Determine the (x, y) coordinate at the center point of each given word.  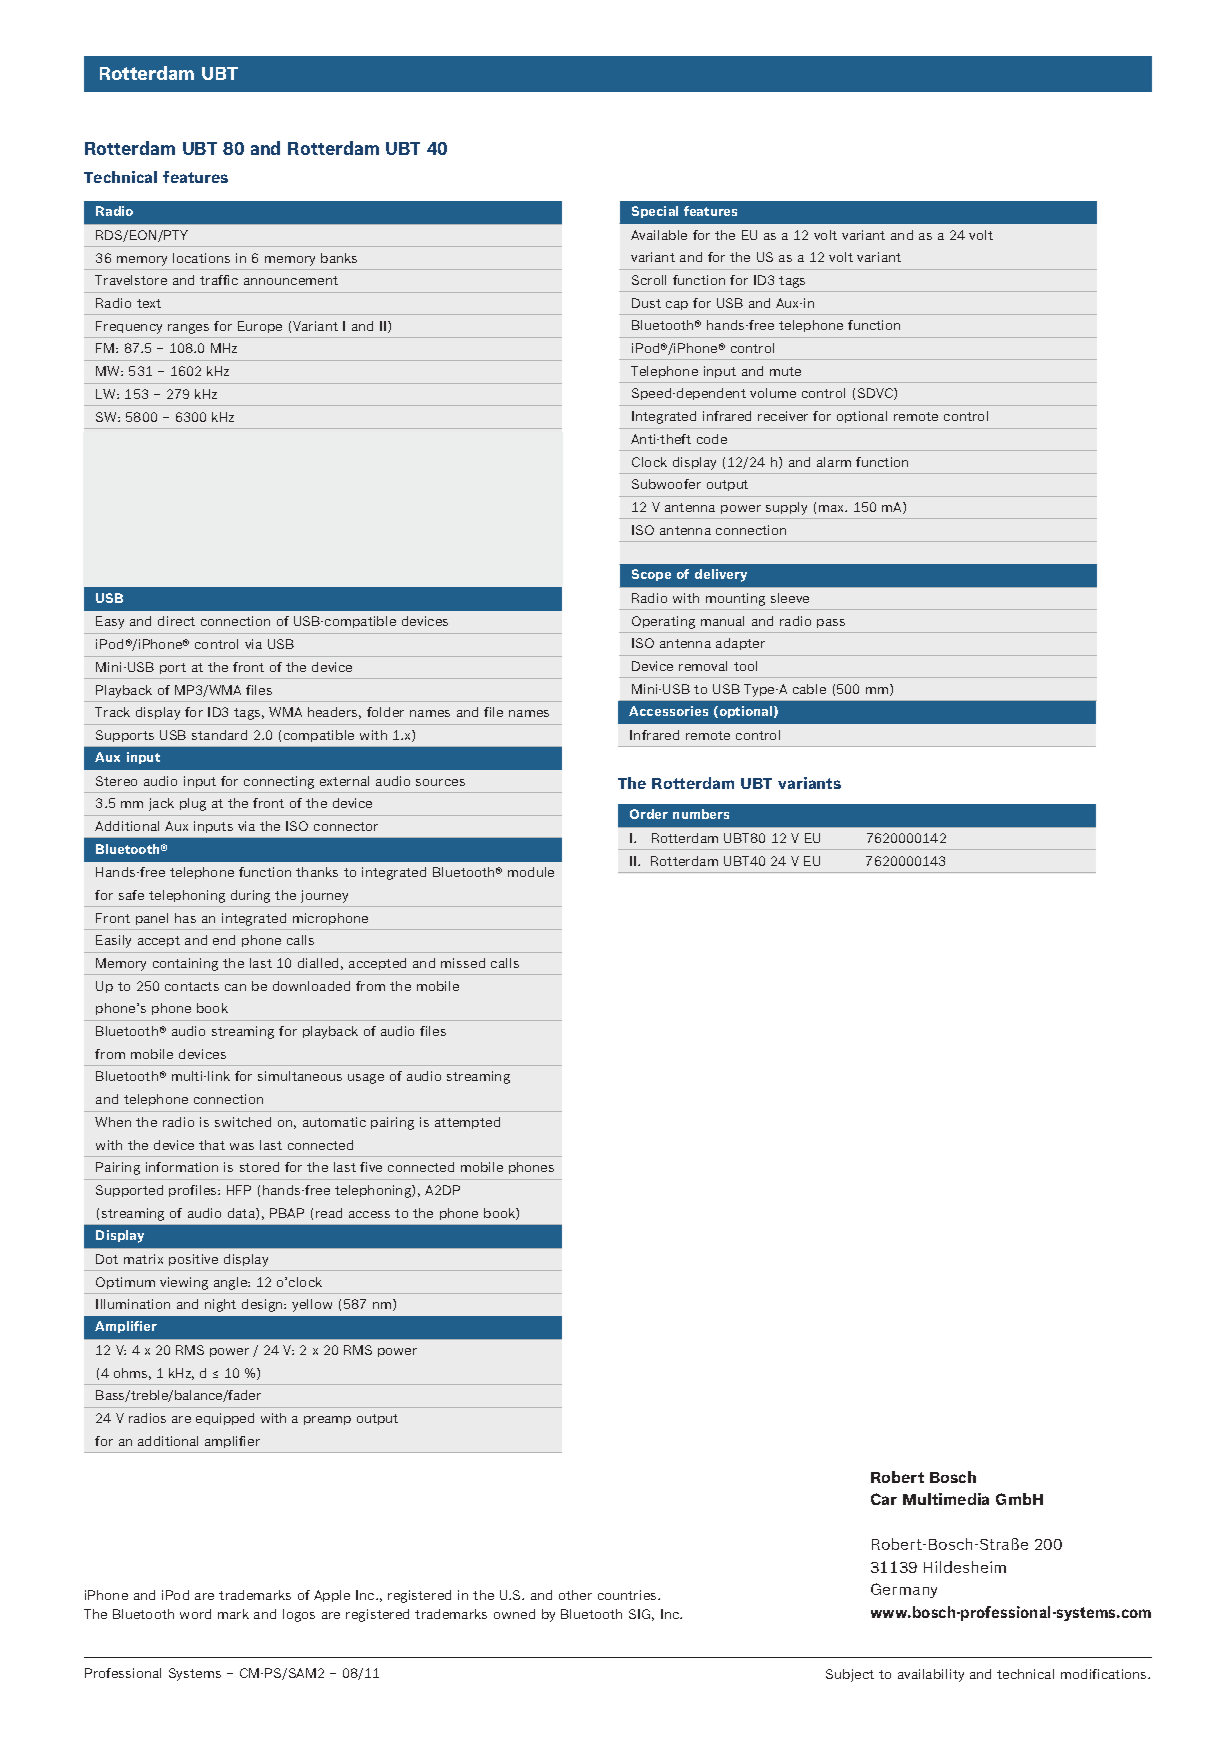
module (531, 872)
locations (201, 258)
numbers (701, 814)
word (195, 1614)
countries (628, 1595)
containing (185, 964)
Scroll (649, 280)
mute (785, 371)
